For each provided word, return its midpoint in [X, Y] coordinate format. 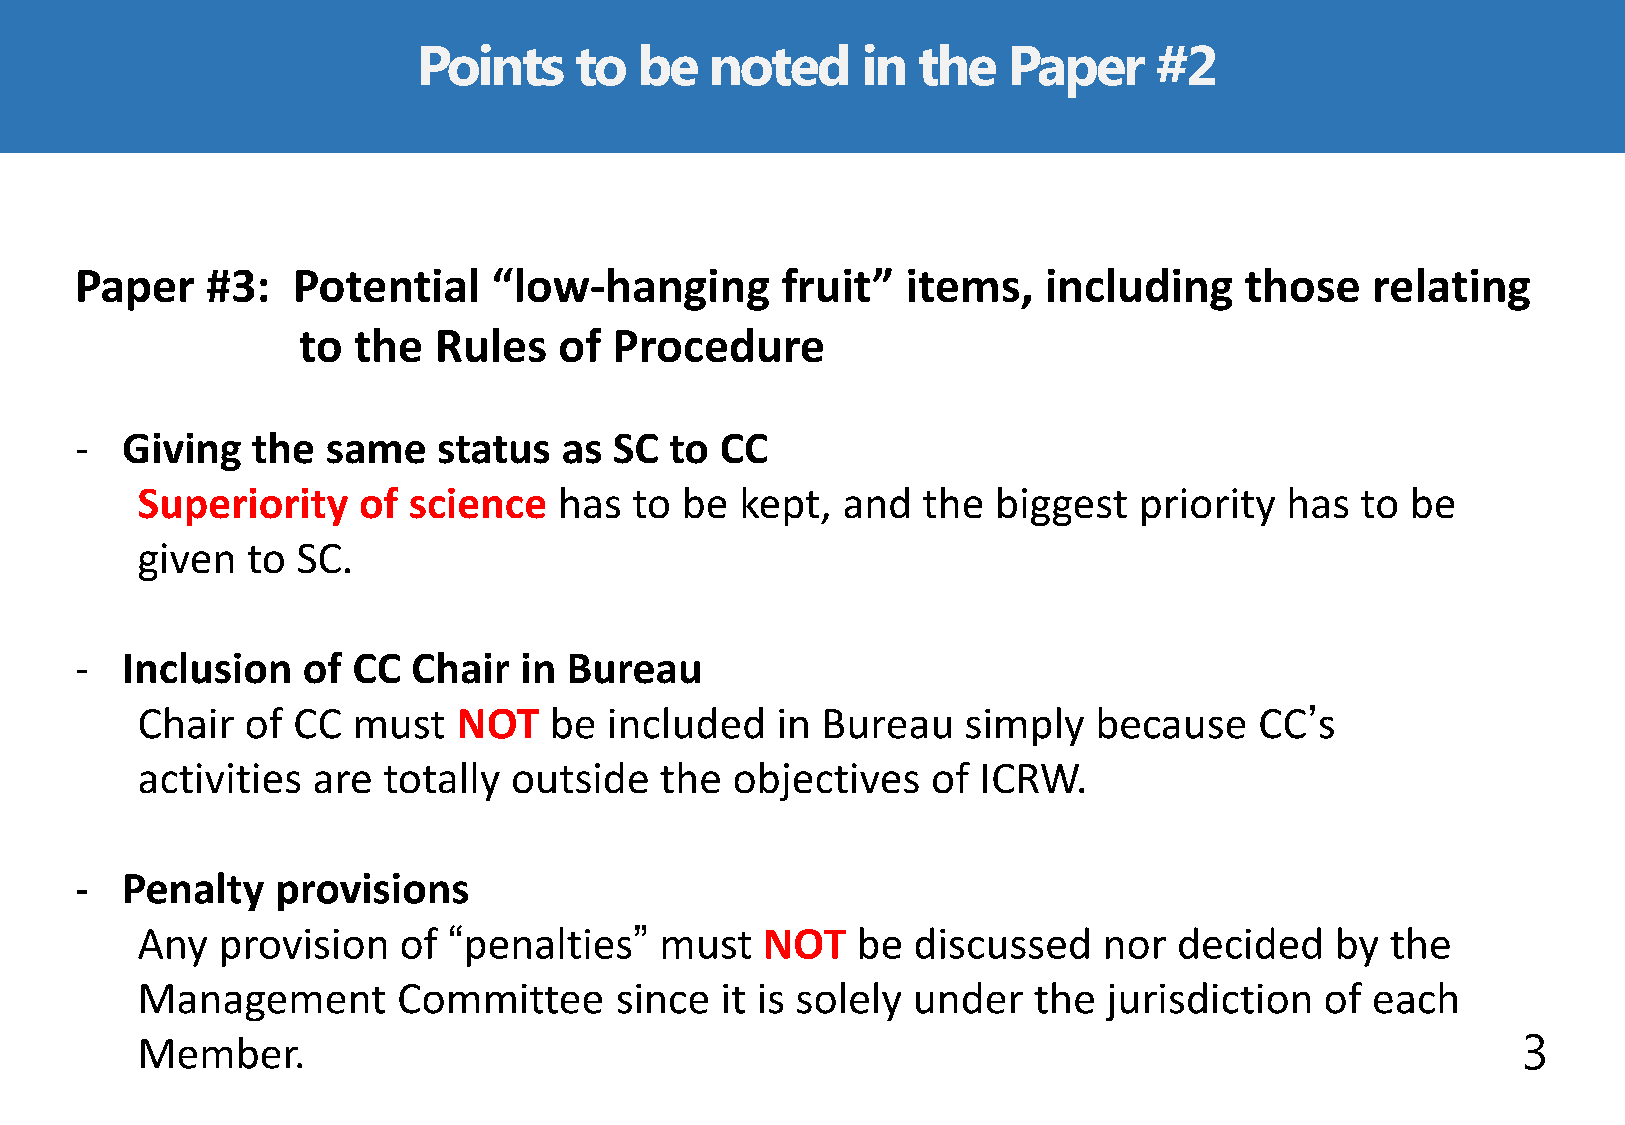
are [343, 782]
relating [1452, 289]
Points [492, 65]
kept [781, 506]
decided [1250, 943]
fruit [826, 285]
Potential [386, 285]
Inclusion [207, 668]
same [376, 452]
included [686, 723]
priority [1208, 507]
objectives [827, 781]
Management [263, 1002]
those [1302, 285]
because [1172, 723]
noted [780, 65]
